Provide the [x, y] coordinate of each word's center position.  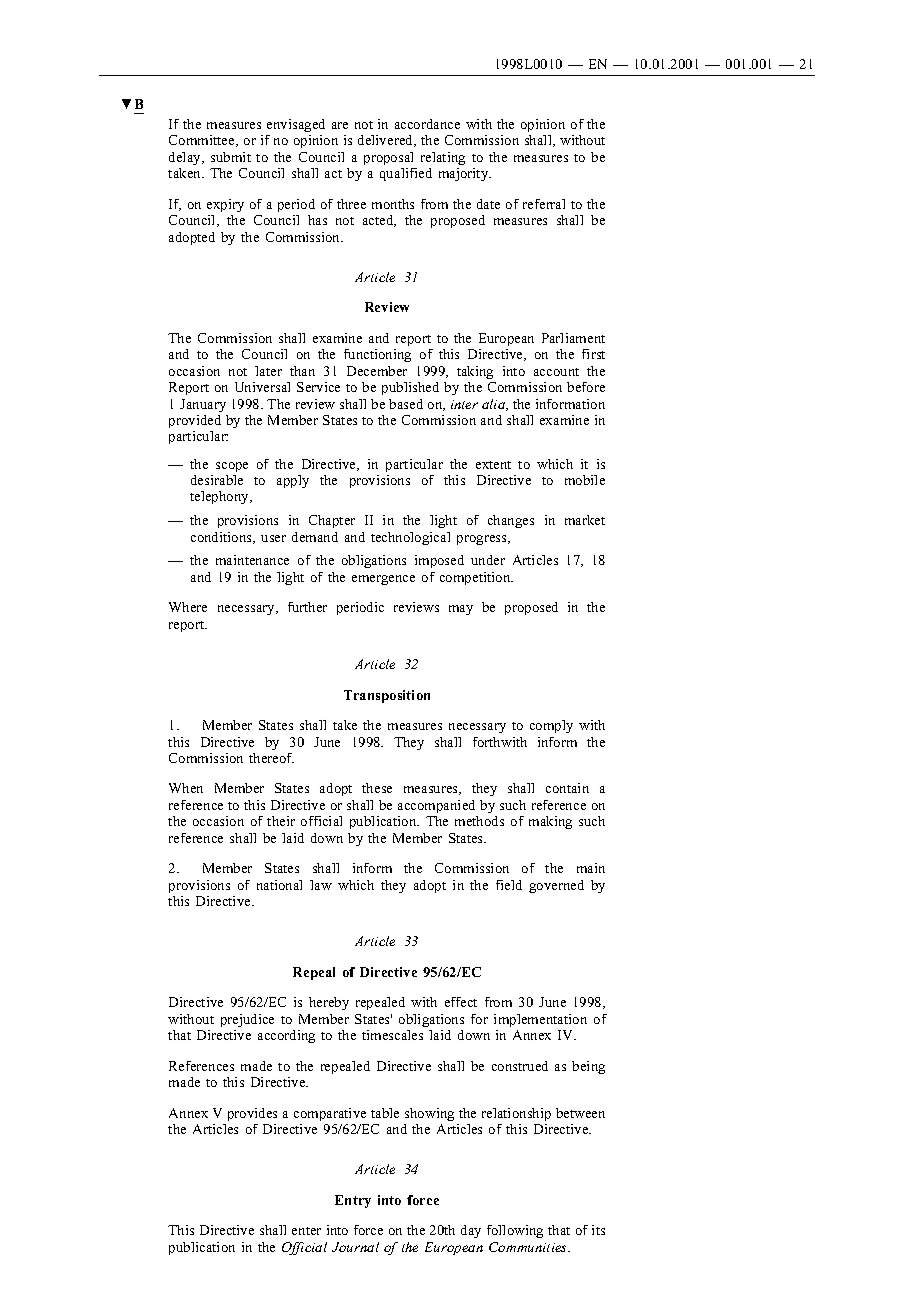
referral [544, 204]
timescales [392, 1035]
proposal [388, 158]
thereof [271, 758]
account [556, 372]
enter [306, 1231]
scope [232, 467]
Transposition [387, 696]
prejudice [247, 1020]
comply [551, 726]
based [406, 404]
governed [556, 886]
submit [231, 157]
